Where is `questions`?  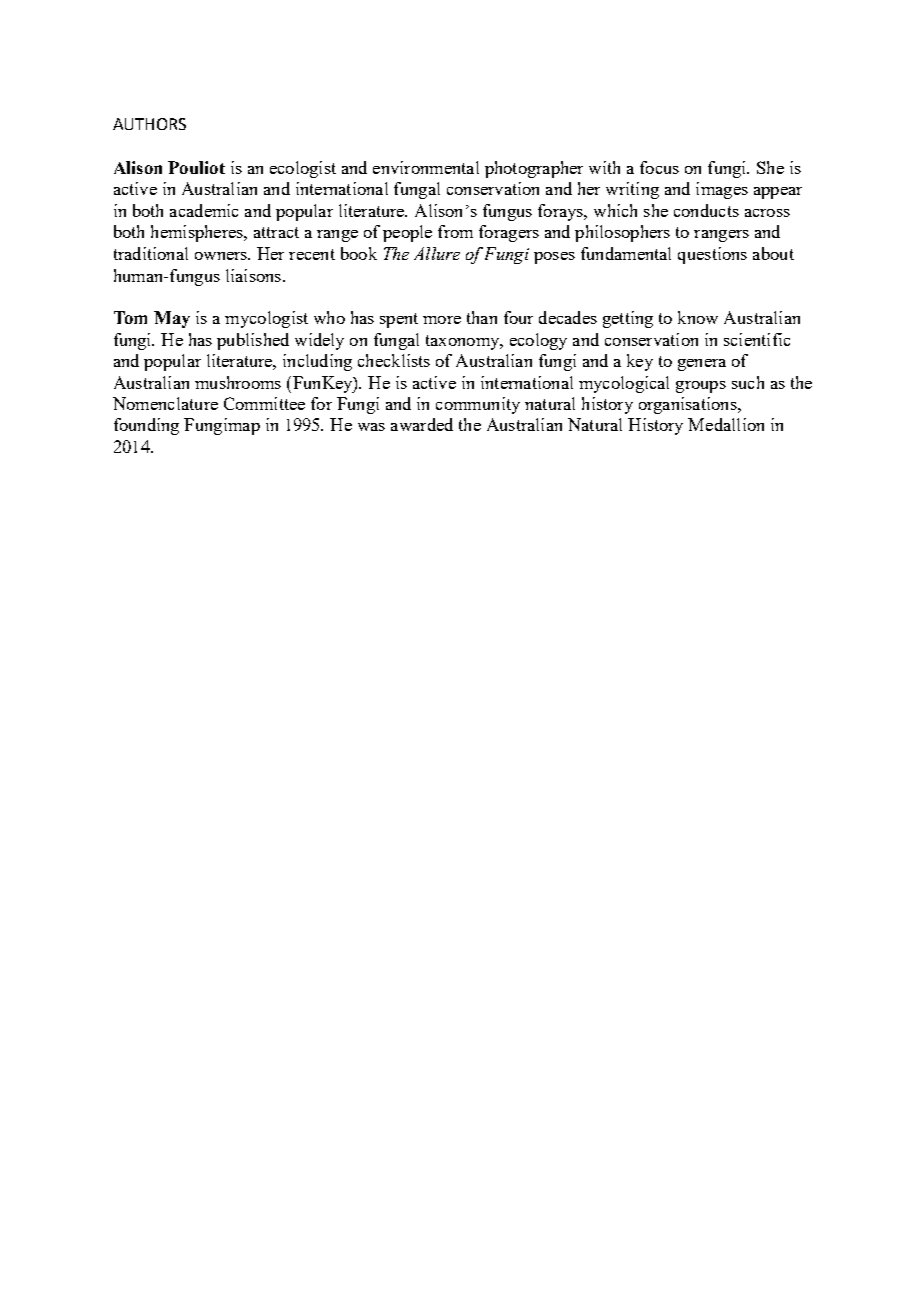
questions is located at coordinates (712, 255).
